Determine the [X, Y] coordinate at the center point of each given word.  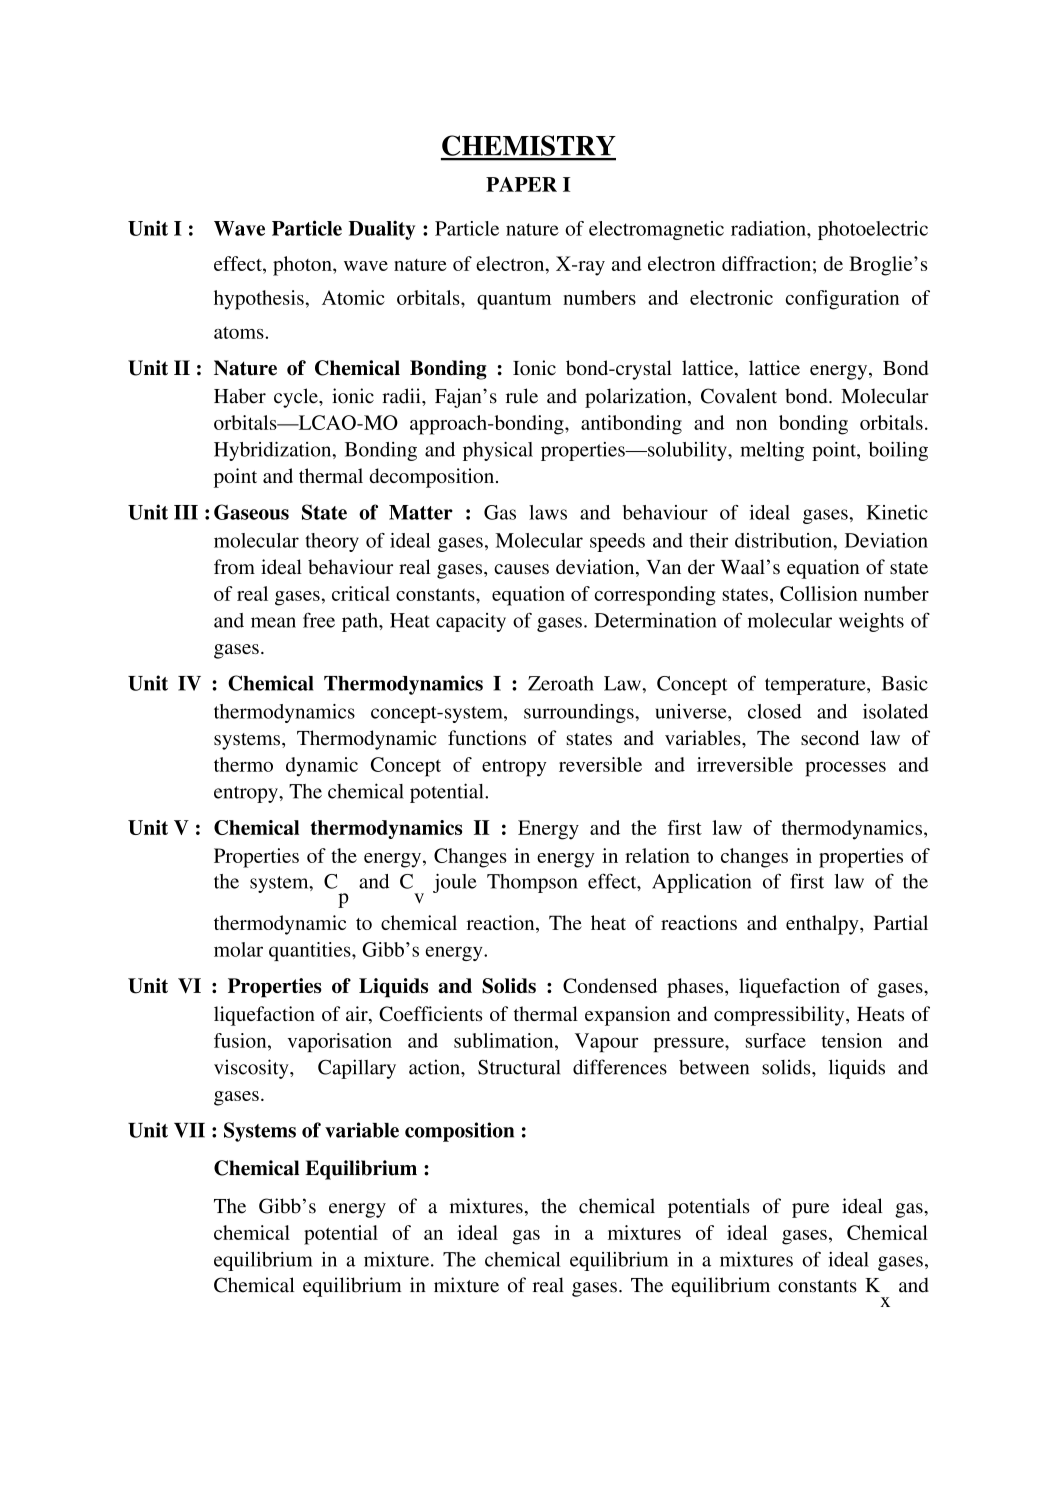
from [234, 566]
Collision [818, 593]
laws [548, 512]
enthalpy [823, 925]
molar [238, 949]
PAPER [521, 184]
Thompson [532, 883]
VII [189, 1130]
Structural [519, 1067]
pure [810, 1210]
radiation [769, 228]
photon [303, 266]
